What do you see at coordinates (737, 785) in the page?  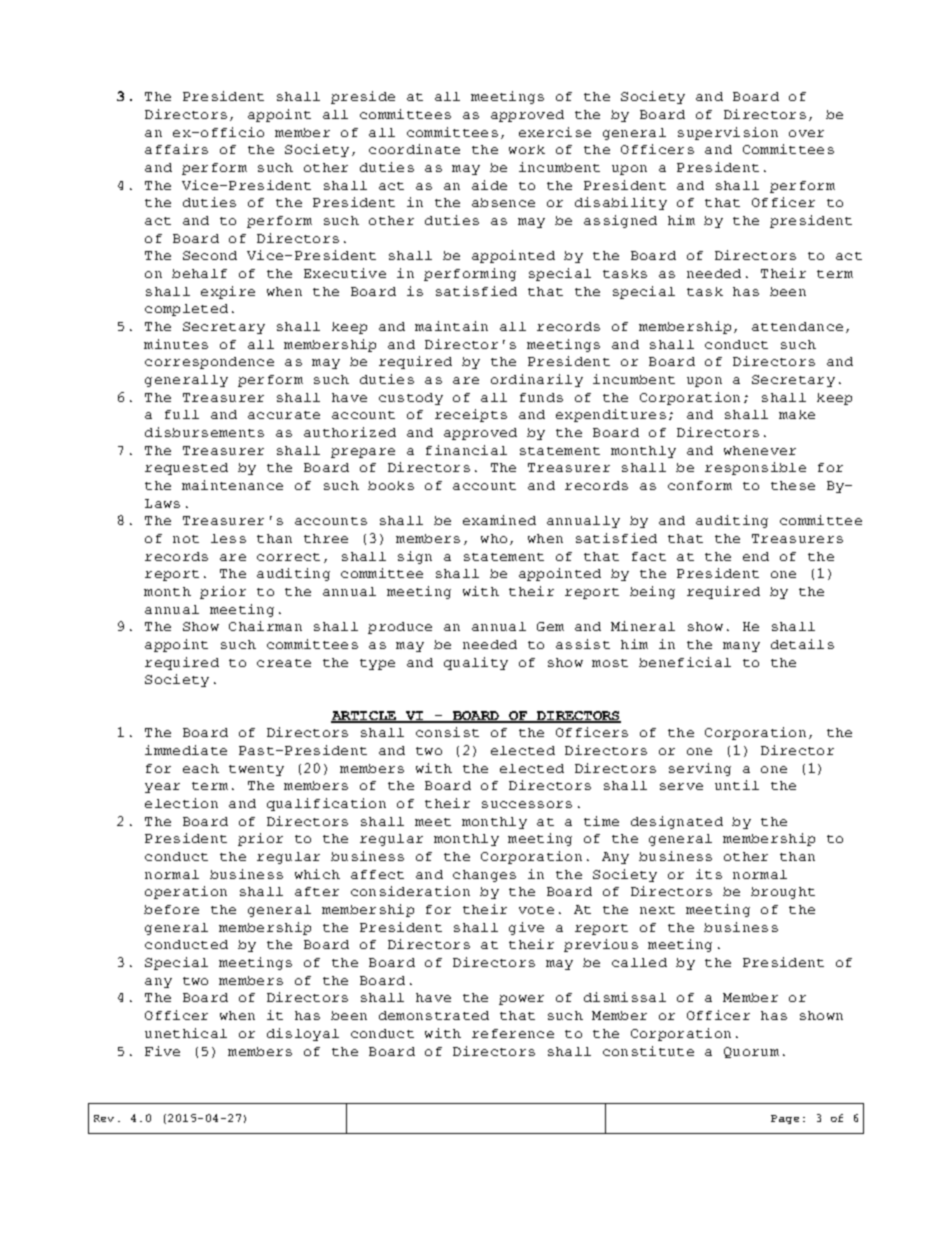 I see `until` at bounding box center [737, 785].
